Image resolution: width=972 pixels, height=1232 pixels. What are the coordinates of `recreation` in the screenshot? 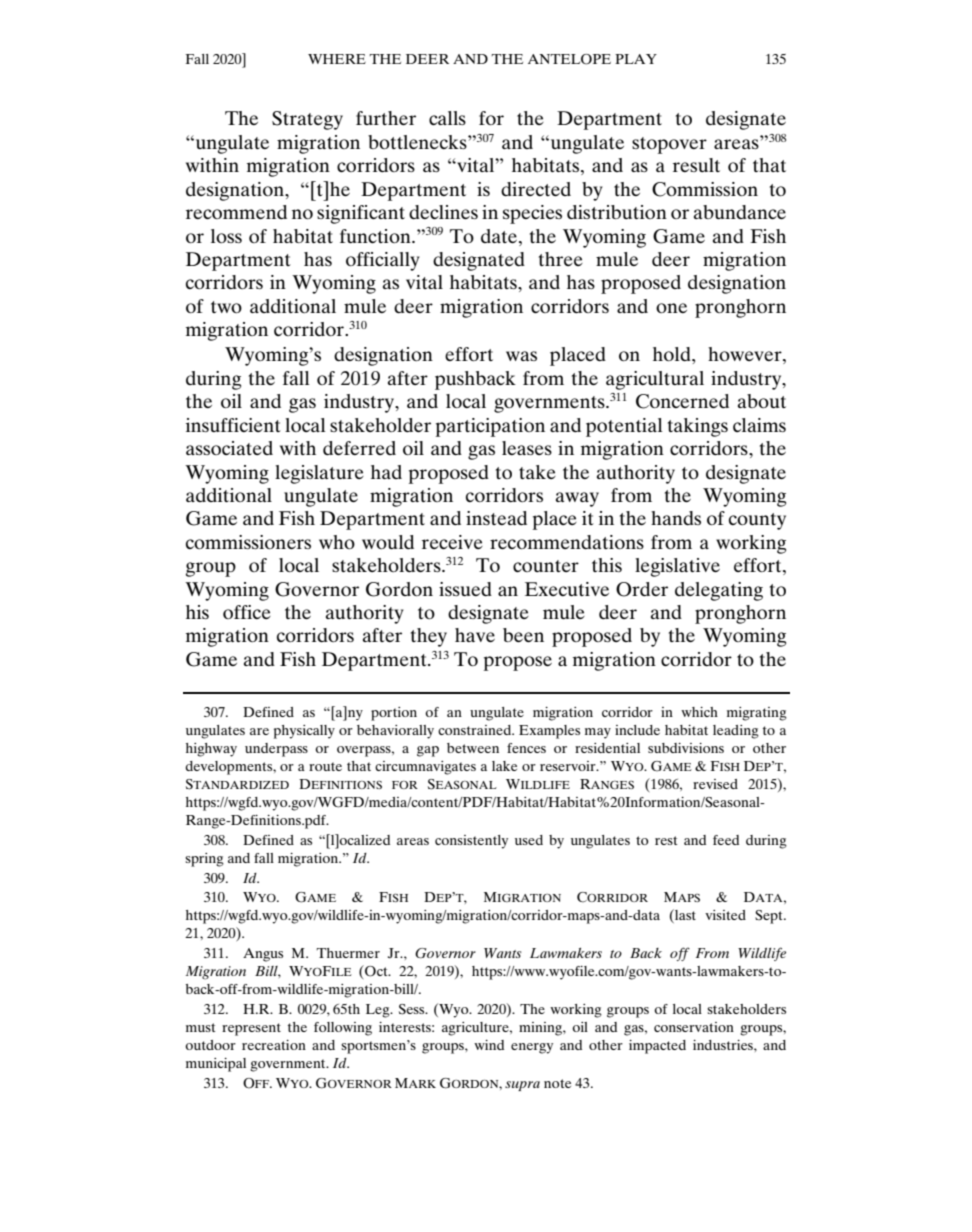 It's located at (274, 1045).
